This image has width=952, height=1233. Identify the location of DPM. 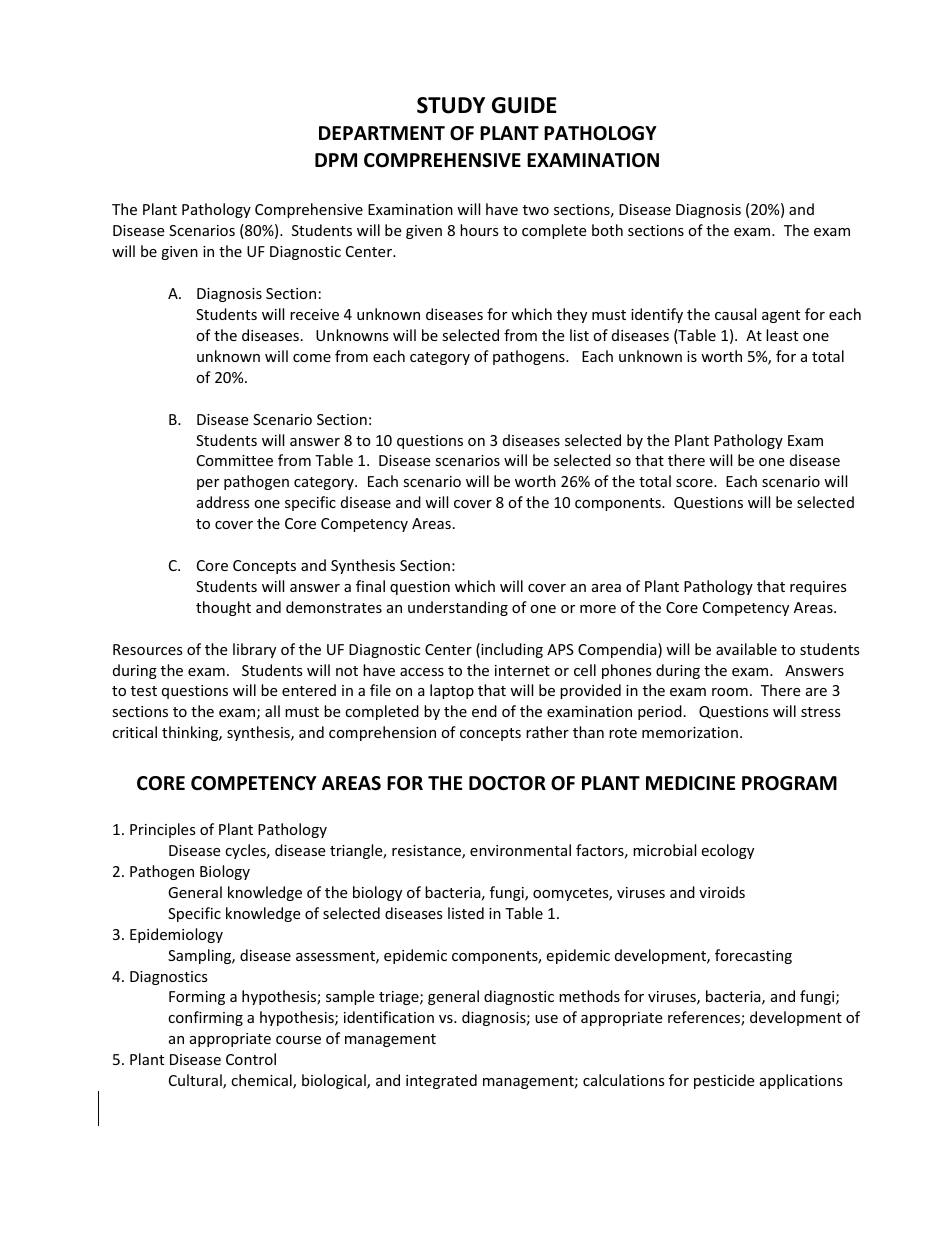
(336, 160).
